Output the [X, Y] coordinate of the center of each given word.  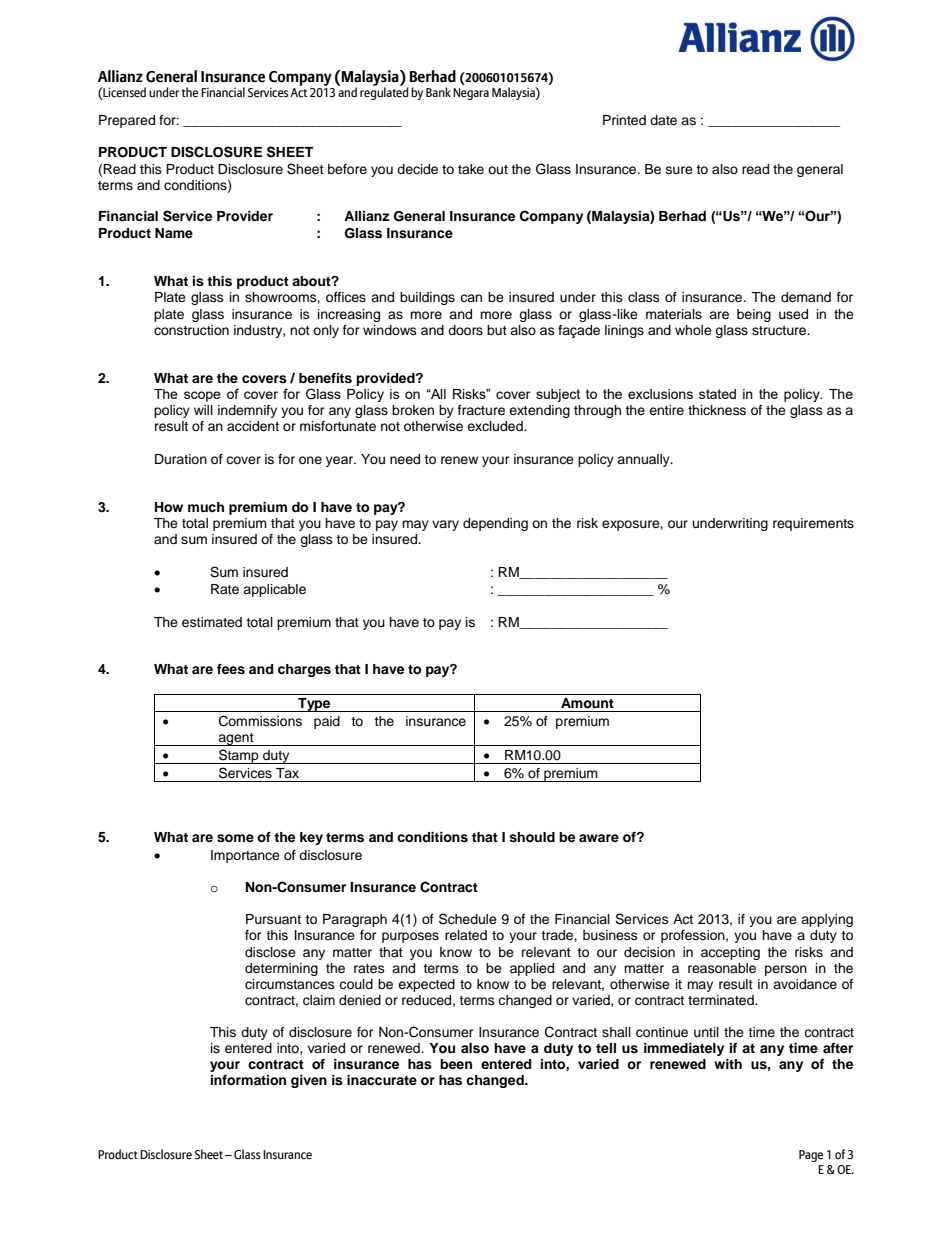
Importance [245, 856]
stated [717, 394]
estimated [212, 622]
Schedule [468, 919]
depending [495, 524]
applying [827, 920]
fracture [481, 410]
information [248, 1080]
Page [811, 1156]
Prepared [127, 121]
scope [202, 396]
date [663, 120]
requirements [813, 524]
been [456, 1064]
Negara [471, 94]
